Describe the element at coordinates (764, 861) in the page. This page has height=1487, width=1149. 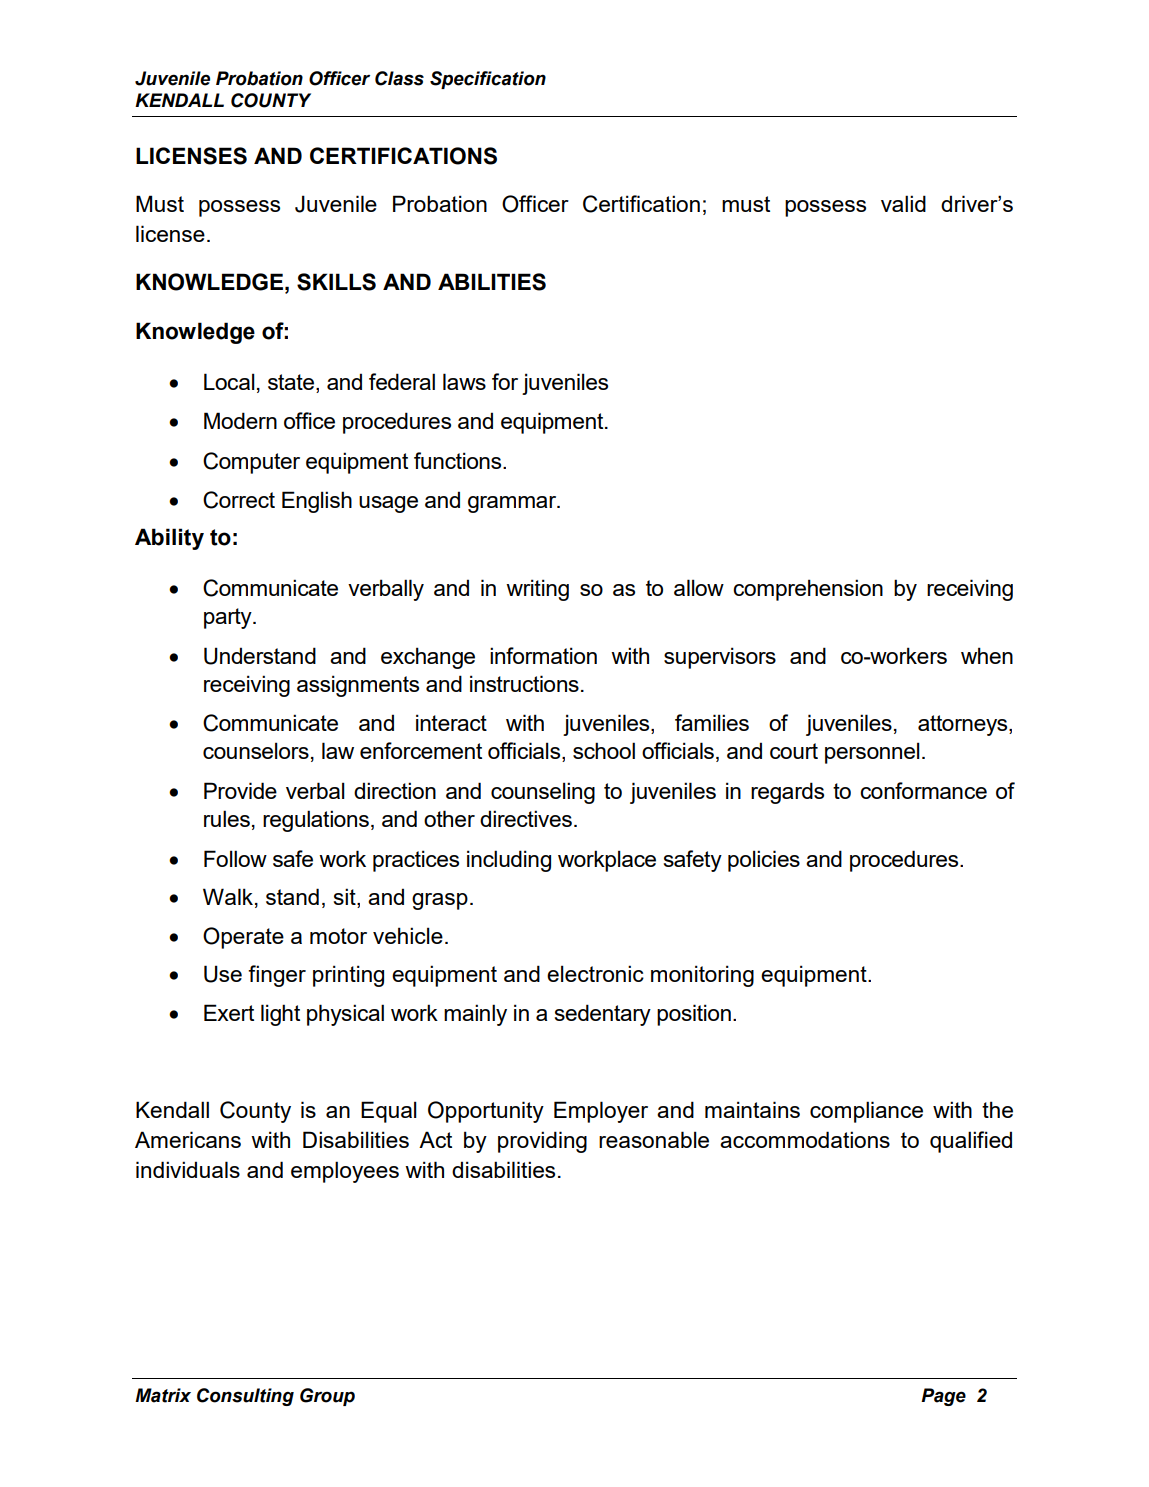
I see `policies` at that location.
